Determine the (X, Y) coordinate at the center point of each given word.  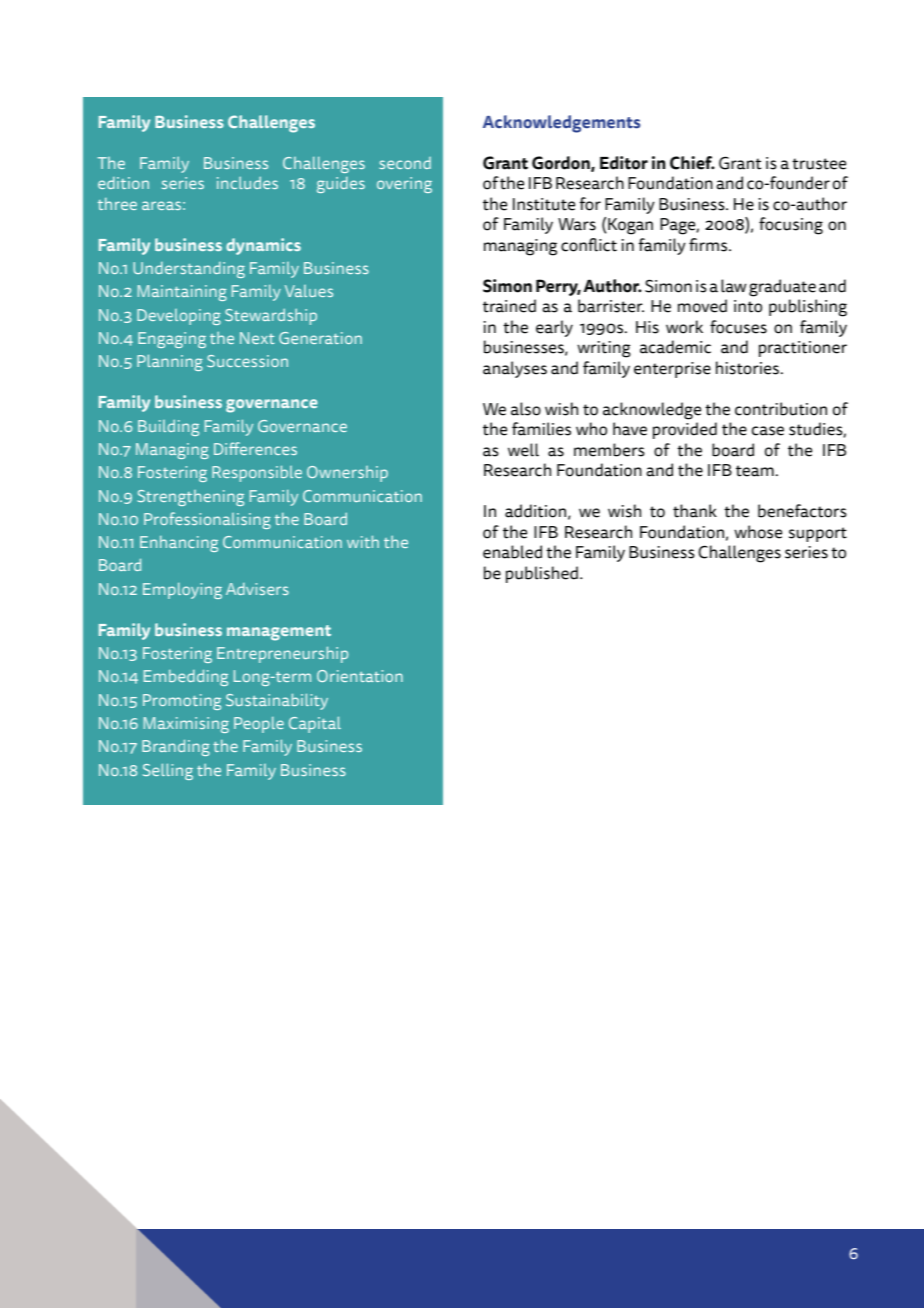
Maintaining (182, 293)
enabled (512, 552)
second (405, 163)
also (526, 409)
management (279, 633)
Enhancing (179, 544)
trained (509, 306)
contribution (781, 409)
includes (247, 182)
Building (168, 427)
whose (758, 532)
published (542, 574)
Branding (176, 747)
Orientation (360, 676)
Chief (692, 163)
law (733, 286)
